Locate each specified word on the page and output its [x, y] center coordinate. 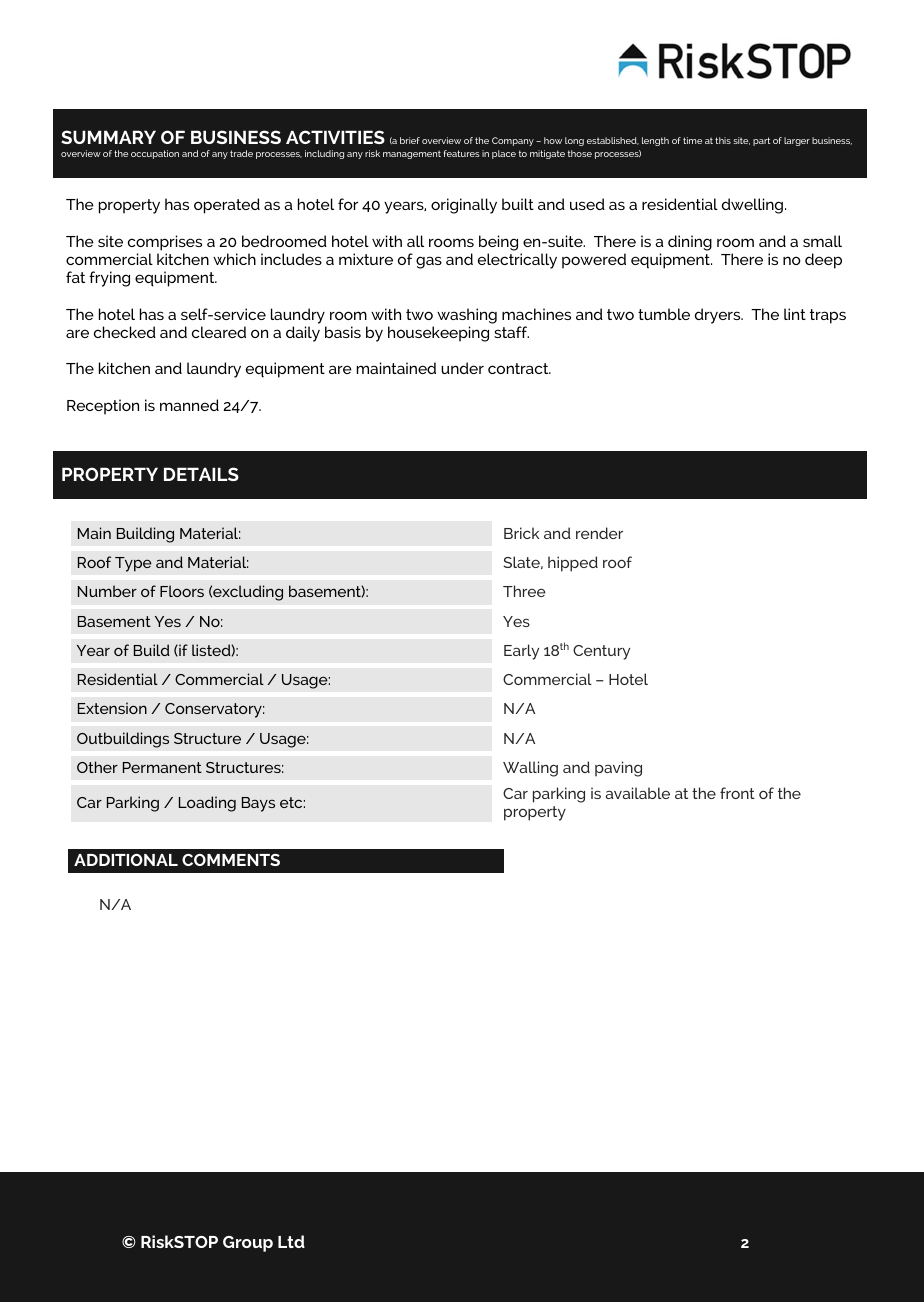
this [723, 140]
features [462, 153]
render [599, 533]
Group [248, 1244]
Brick [521, 533]
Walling [530, 769]
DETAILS [201, 474]
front [737, 793]
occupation [155, 154]
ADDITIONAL [126, 860]
